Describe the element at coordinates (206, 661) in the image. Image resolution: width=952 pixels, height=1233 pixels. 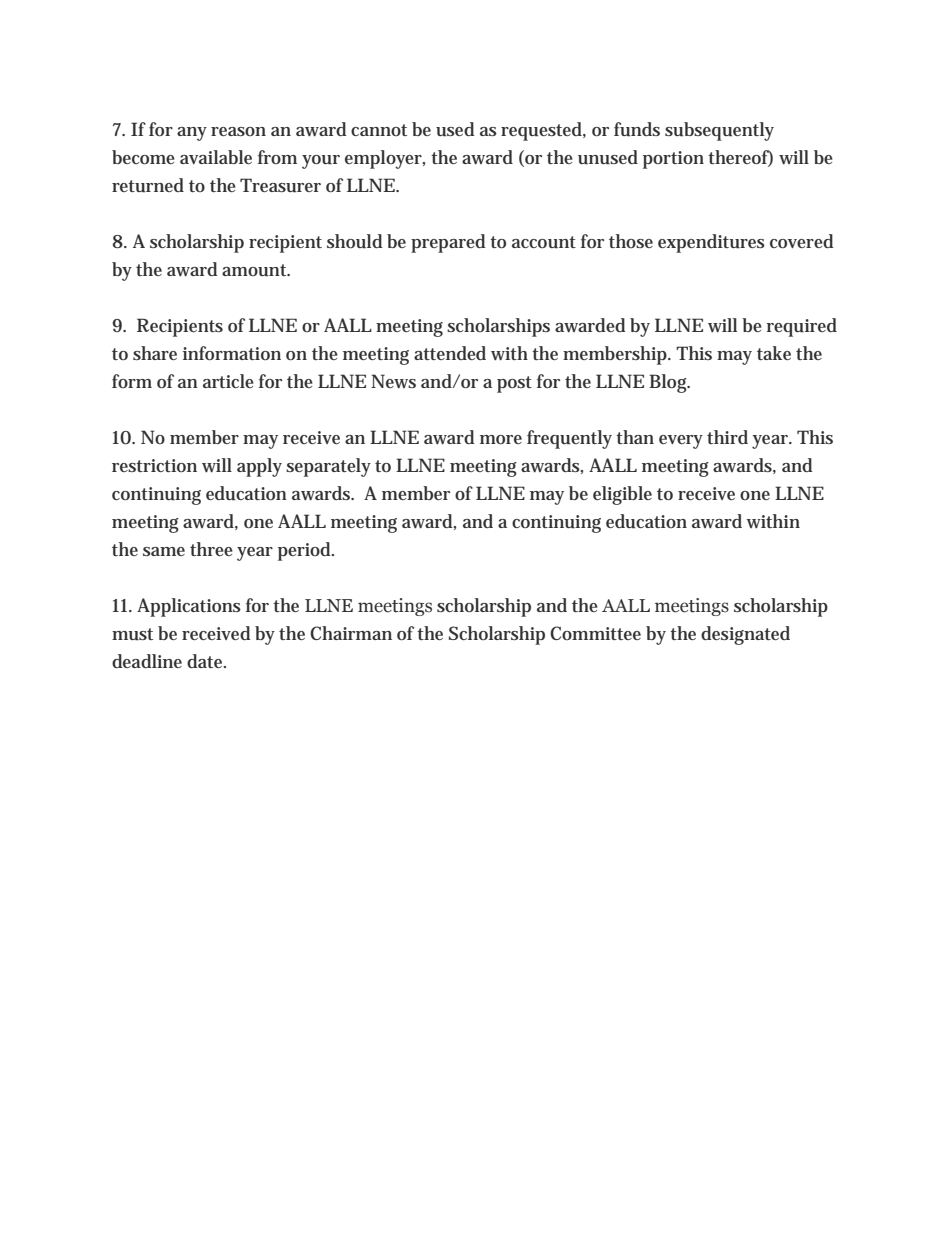
I see `date` at that location.
